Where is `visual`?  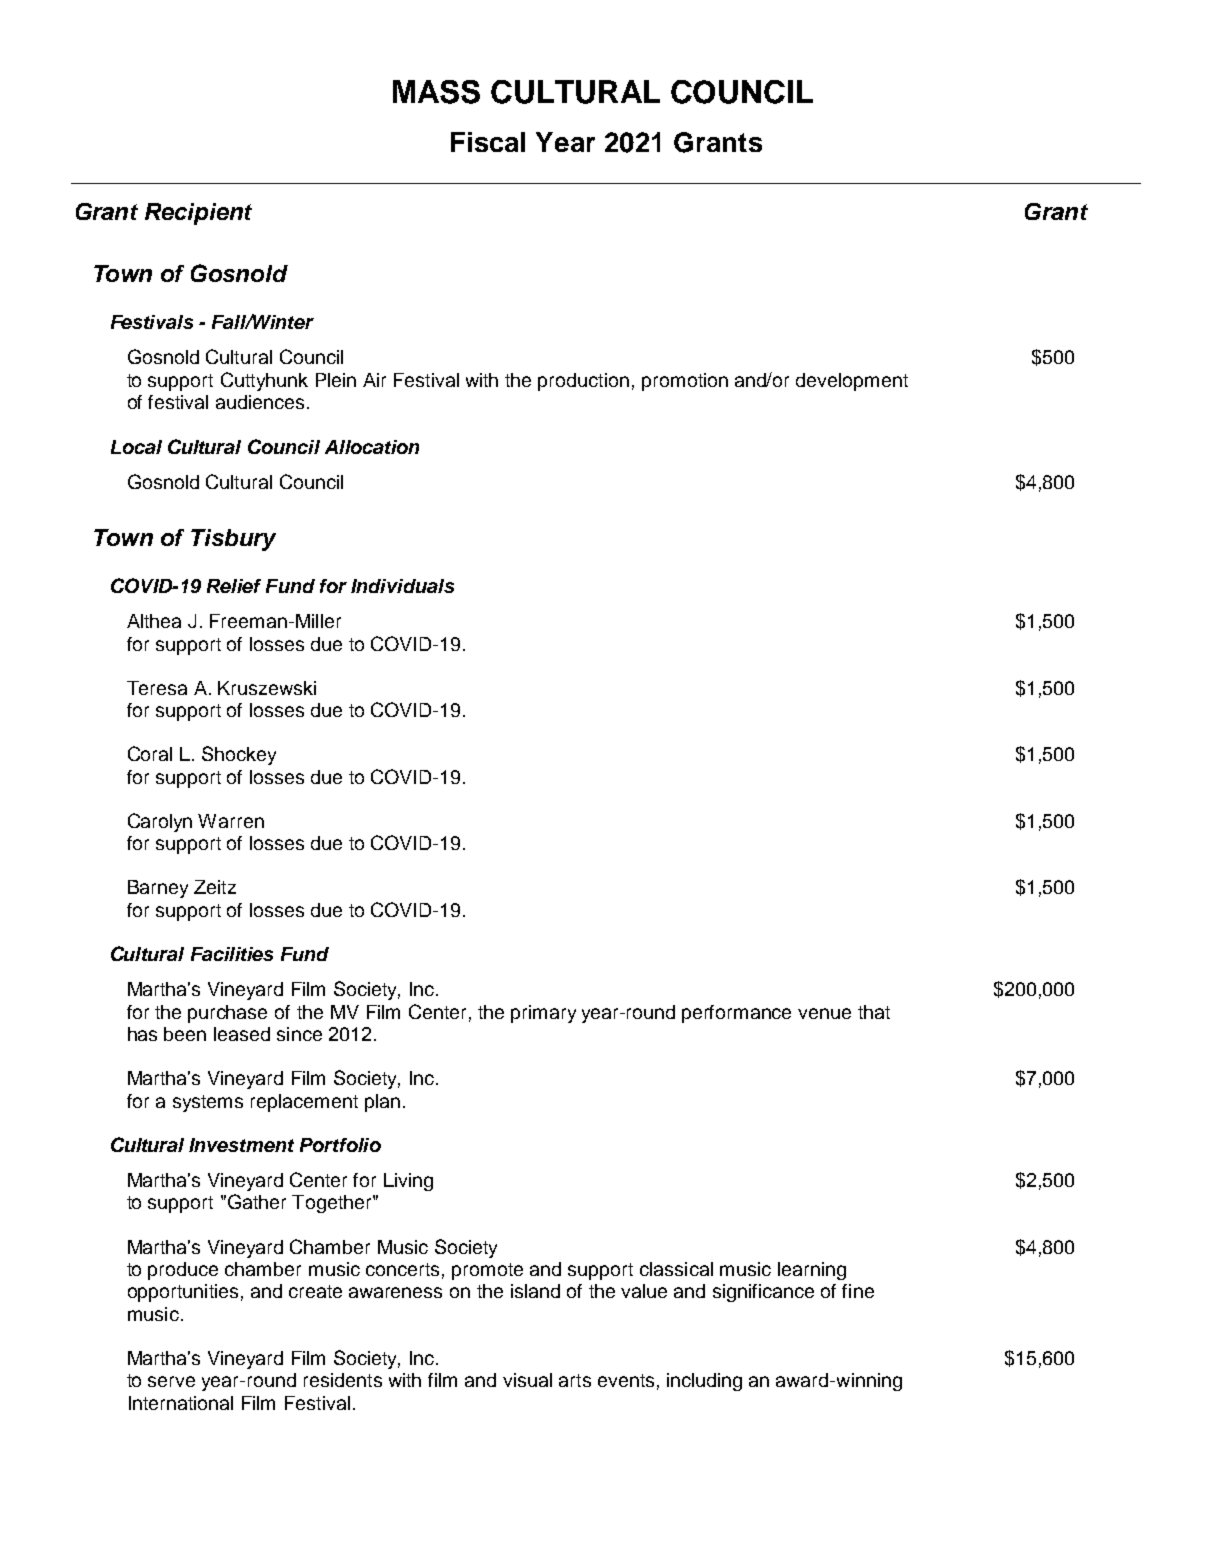
visual is located at coordinates (527, 1380).
